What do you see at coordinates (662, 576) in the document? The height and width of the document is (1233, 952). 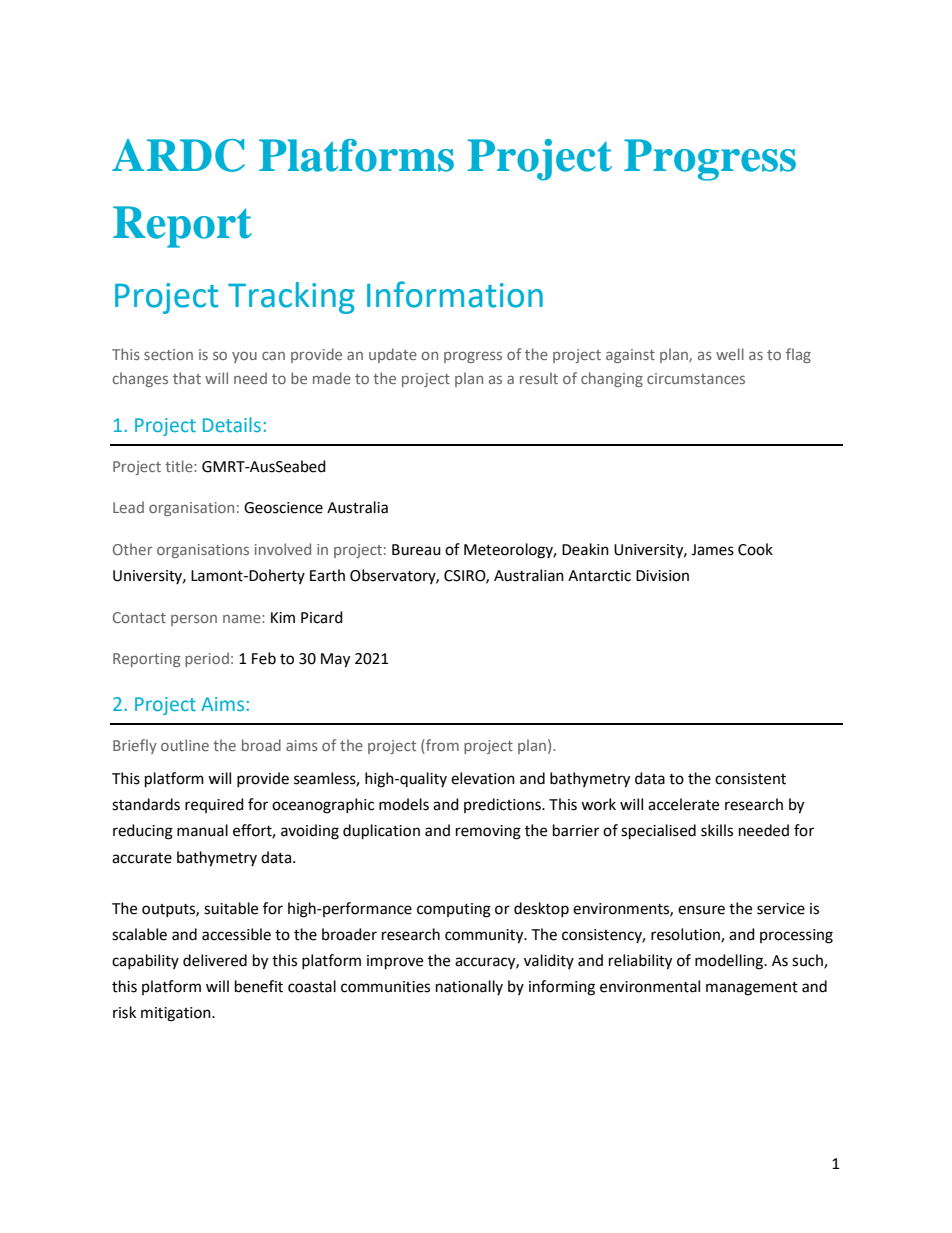 I see `Division` at bounding box center [662, 576].
